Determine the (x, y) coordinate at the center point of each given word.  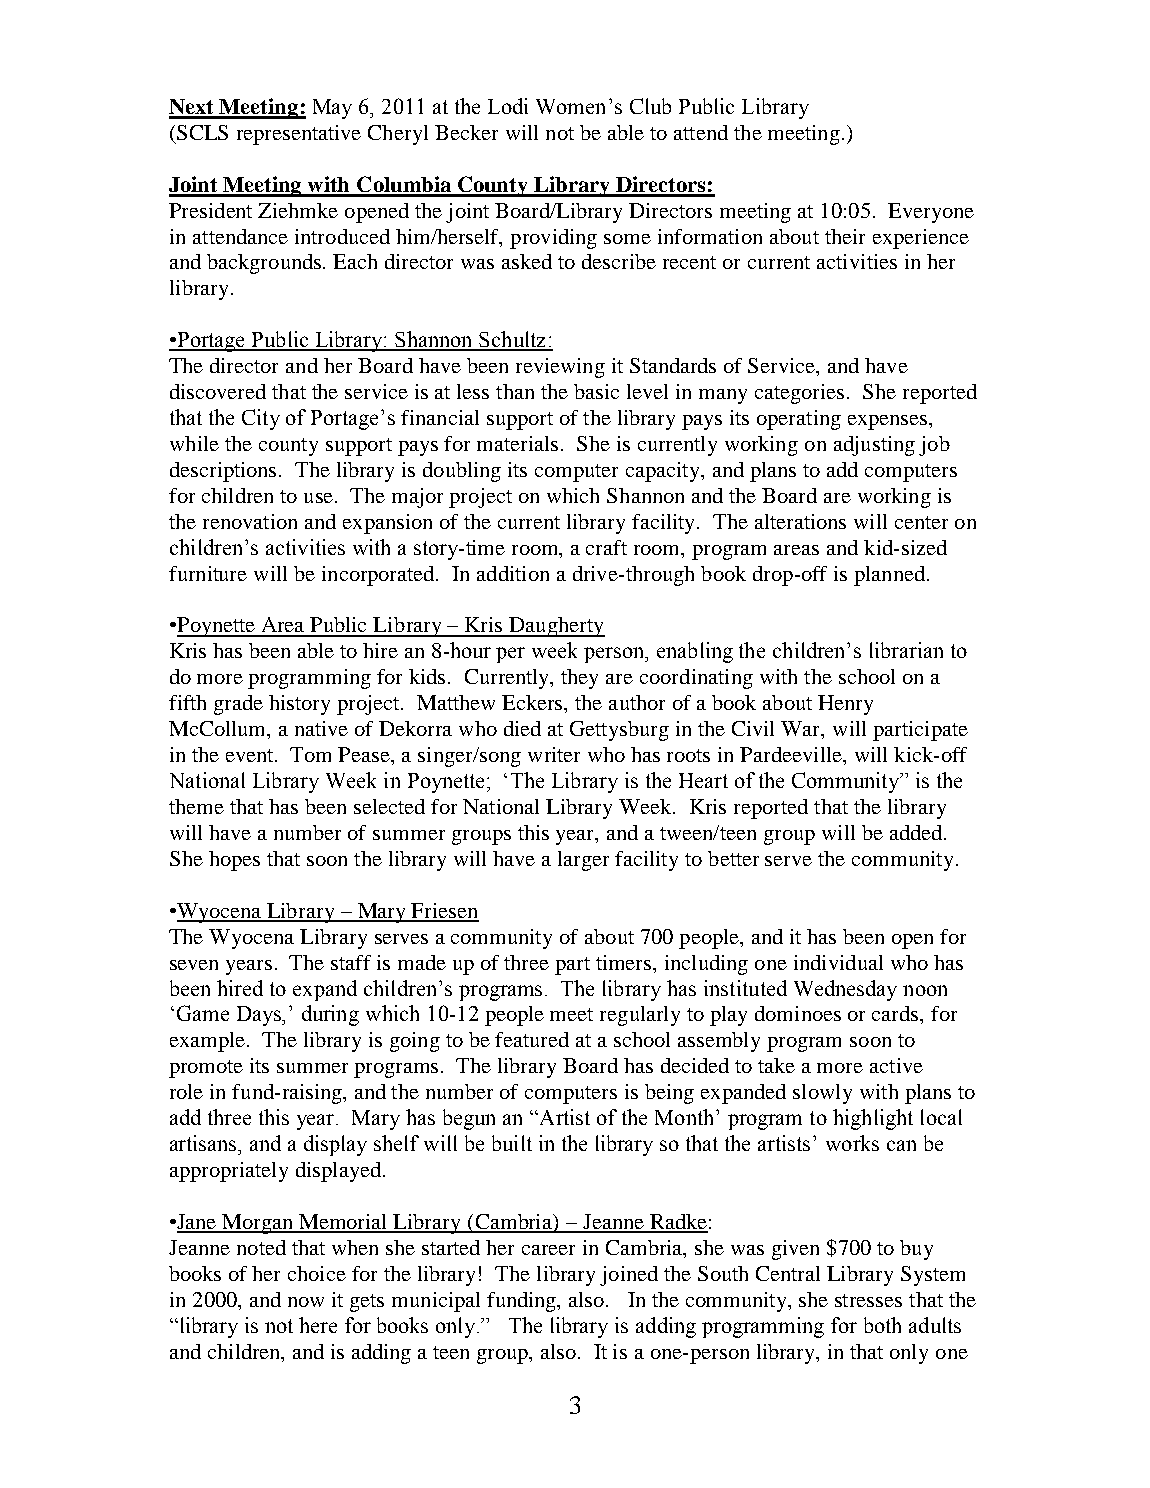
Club (650, 106)
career (548, 1250)
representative (299, 135)
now (306, 1302)
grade (238, 705)
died (522, 728)
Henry (845, 705)
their (845, 236)
